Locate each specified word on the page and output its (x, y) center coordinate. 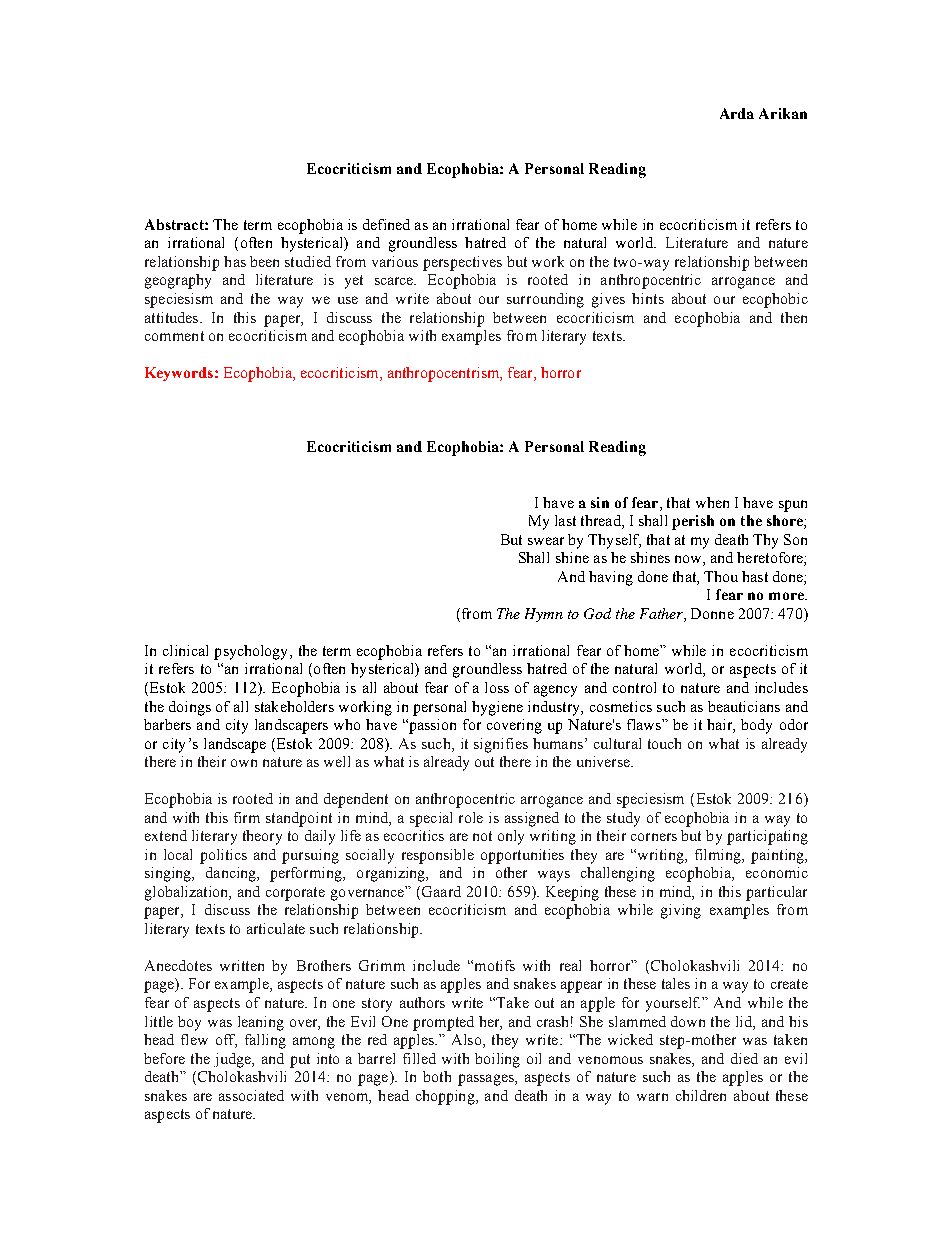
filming (719, 856)
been (264, 261)
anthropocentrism (445, 374)
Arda (737, 113)
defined (386, 224)
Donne (712, 613)
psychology (252, 652)
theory (262, 837)
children (701, 1095)
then (794, 317)
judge (233, 1060)
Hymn (544, 615)
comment (174, 336)
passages (487, 1080)
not (482, 836)
